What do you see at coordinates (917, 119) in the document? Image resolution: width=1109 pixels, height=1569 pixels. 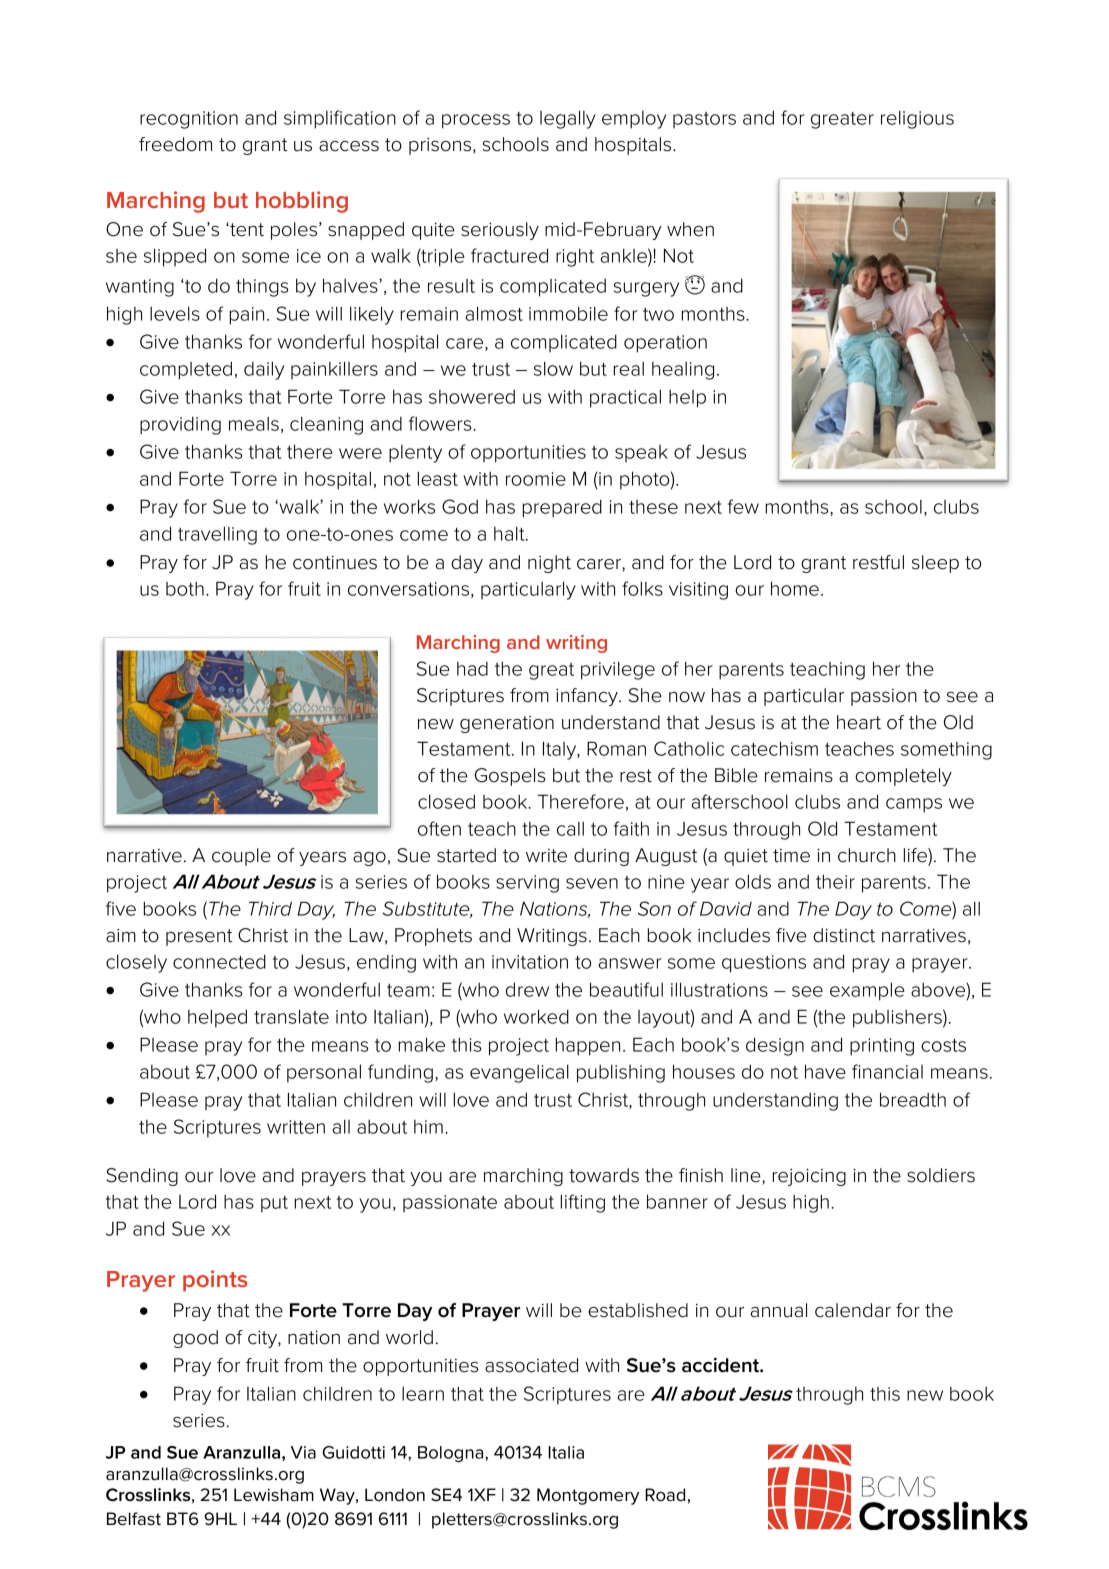 I see `religious` at bounding box center [917, 119].
